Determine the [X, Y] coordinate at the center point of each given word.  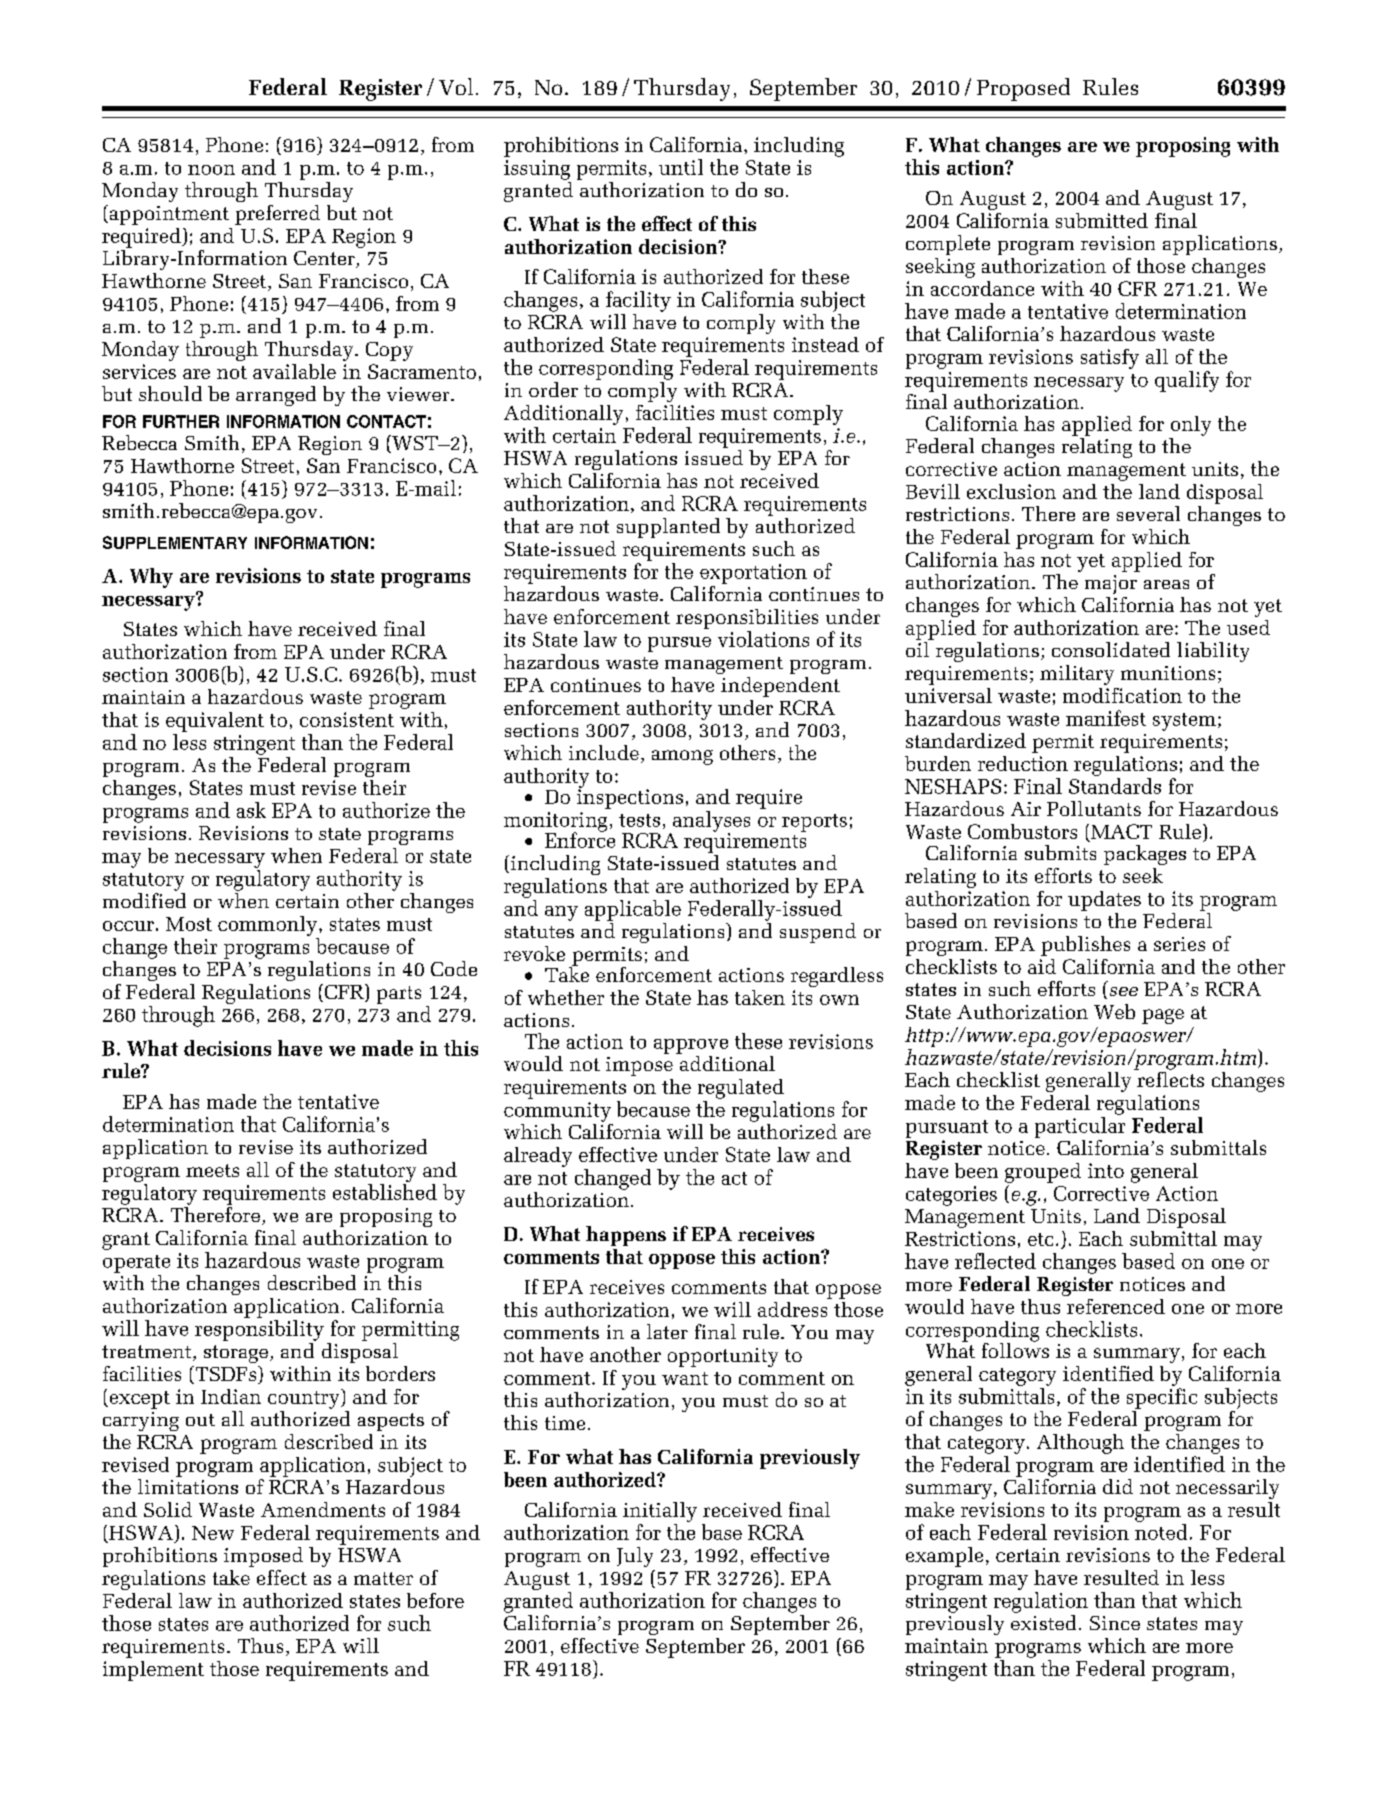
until [681, 167]
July [635, 1557]
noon [211, 170]
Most [189, 924]
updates [1104, 901]
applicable [633, 910]
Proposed [1023, 89]
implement [153, 1671]
